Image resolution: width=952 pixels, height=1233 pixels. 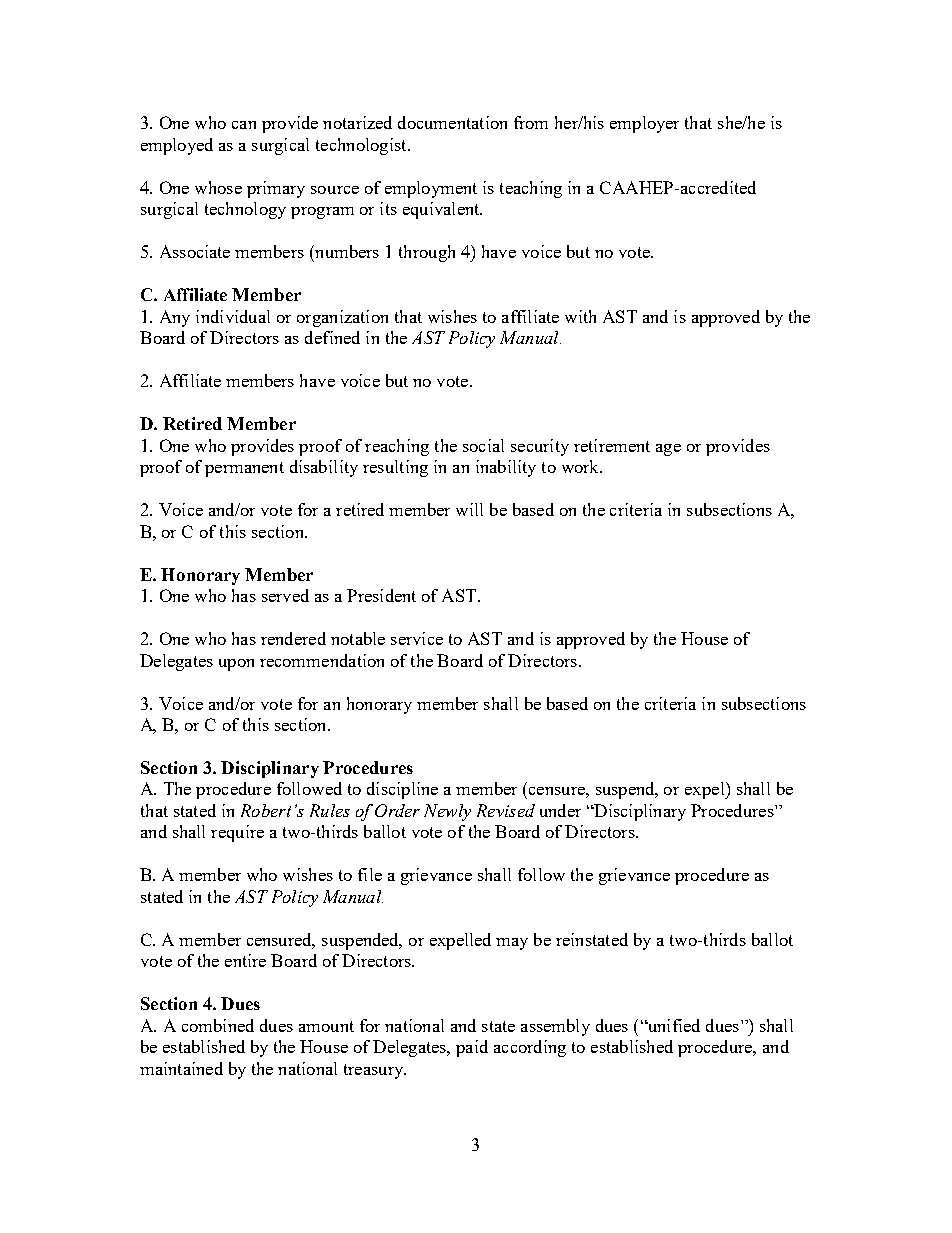 What do you see at coordinates (244, 125) in the image?
I see `can` at bounding box center [244, 125].
